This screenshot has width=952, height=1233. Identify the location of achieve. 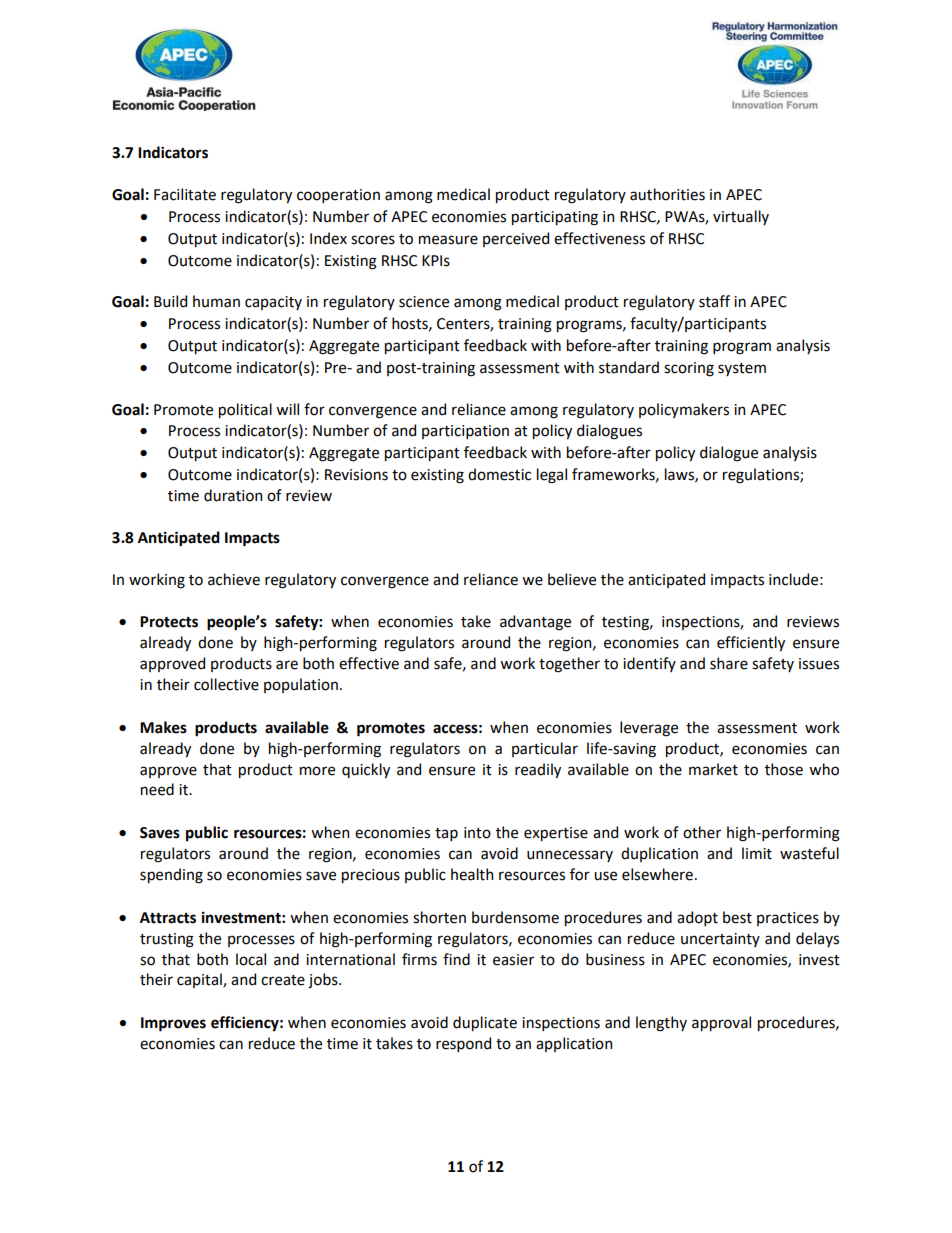
(234, 579).
